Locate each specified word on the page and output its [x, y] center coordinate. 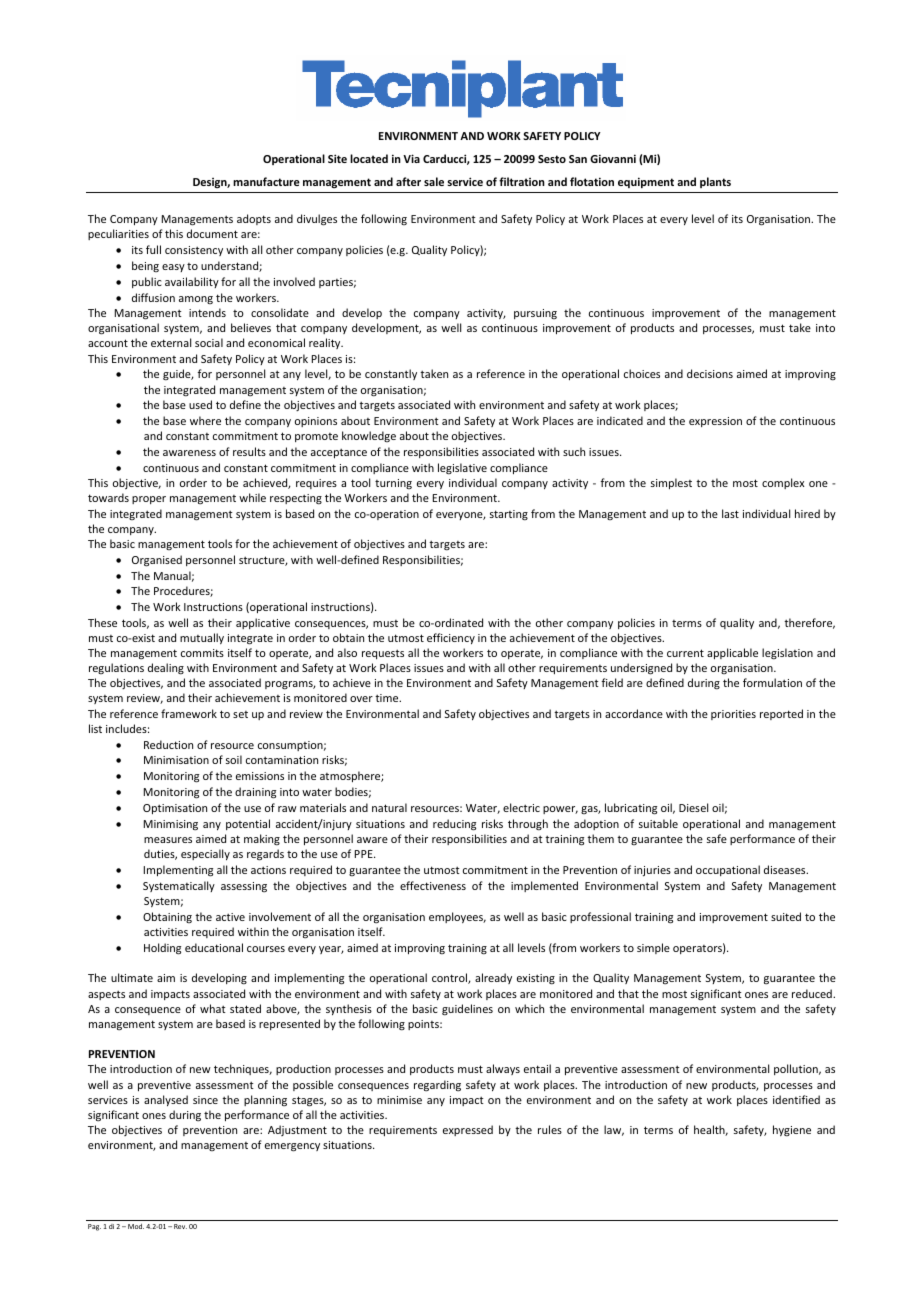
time [388, 698]
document [212, 233]
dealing [166, 669]
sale [434, 181]
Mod [136, 1226]
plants [715, 182]
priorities [733, 715]
